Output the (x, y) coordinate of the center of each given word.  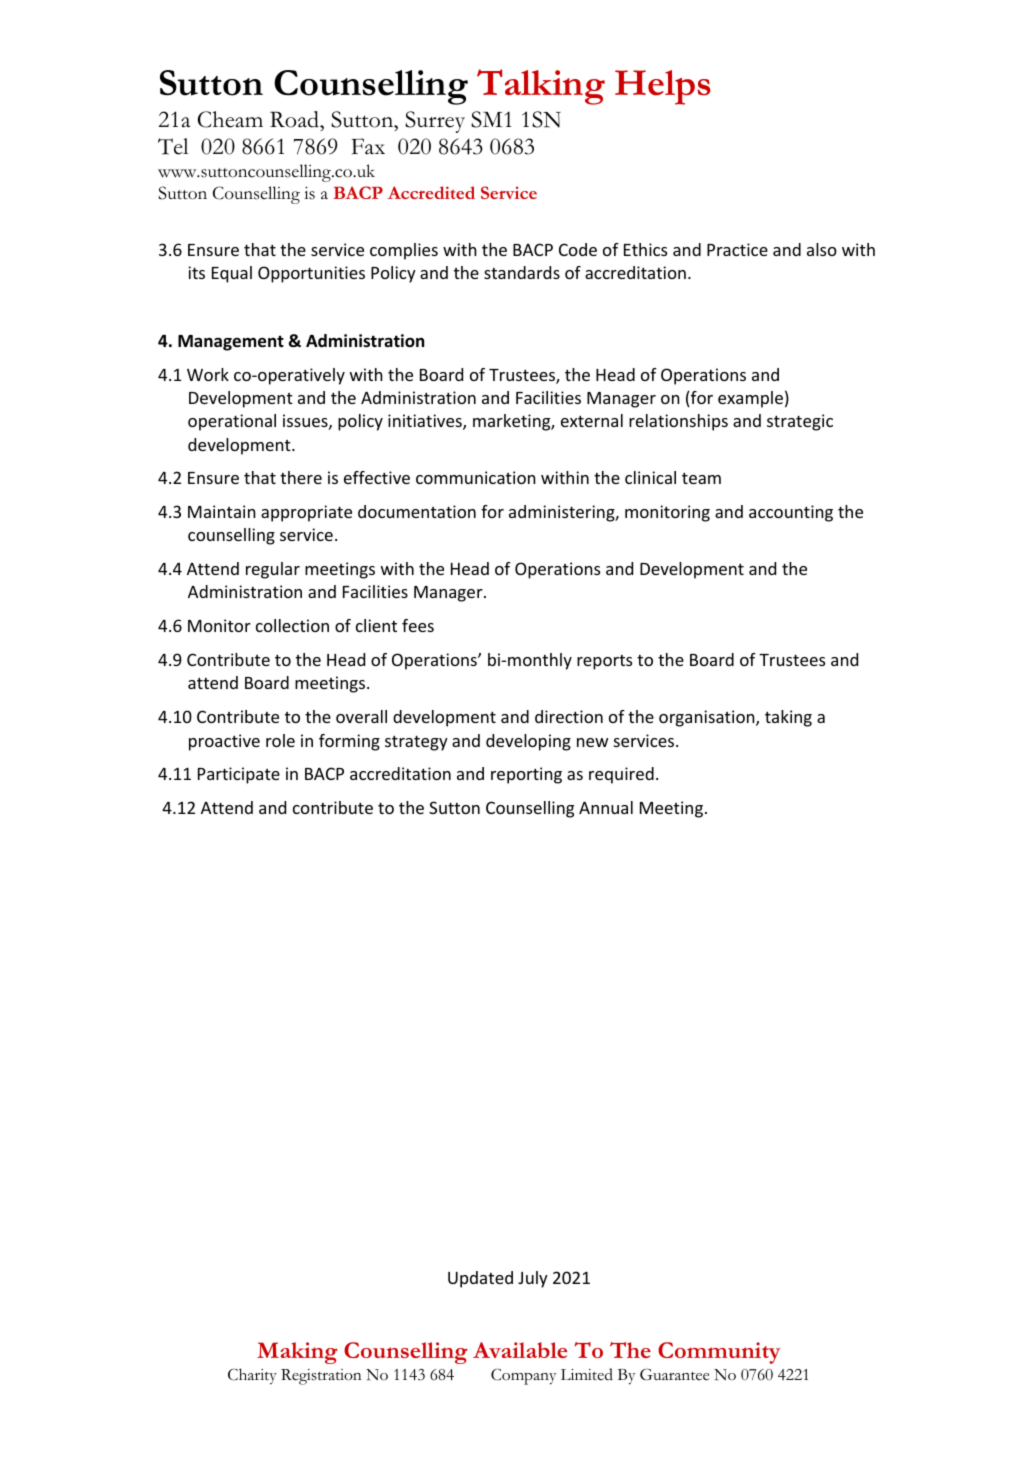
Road (295, 119)
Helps (663, 87)
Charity (252, 1376)
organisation (708, 718)
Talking (541, 87)
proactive (224, 742)
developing (528, 742)
